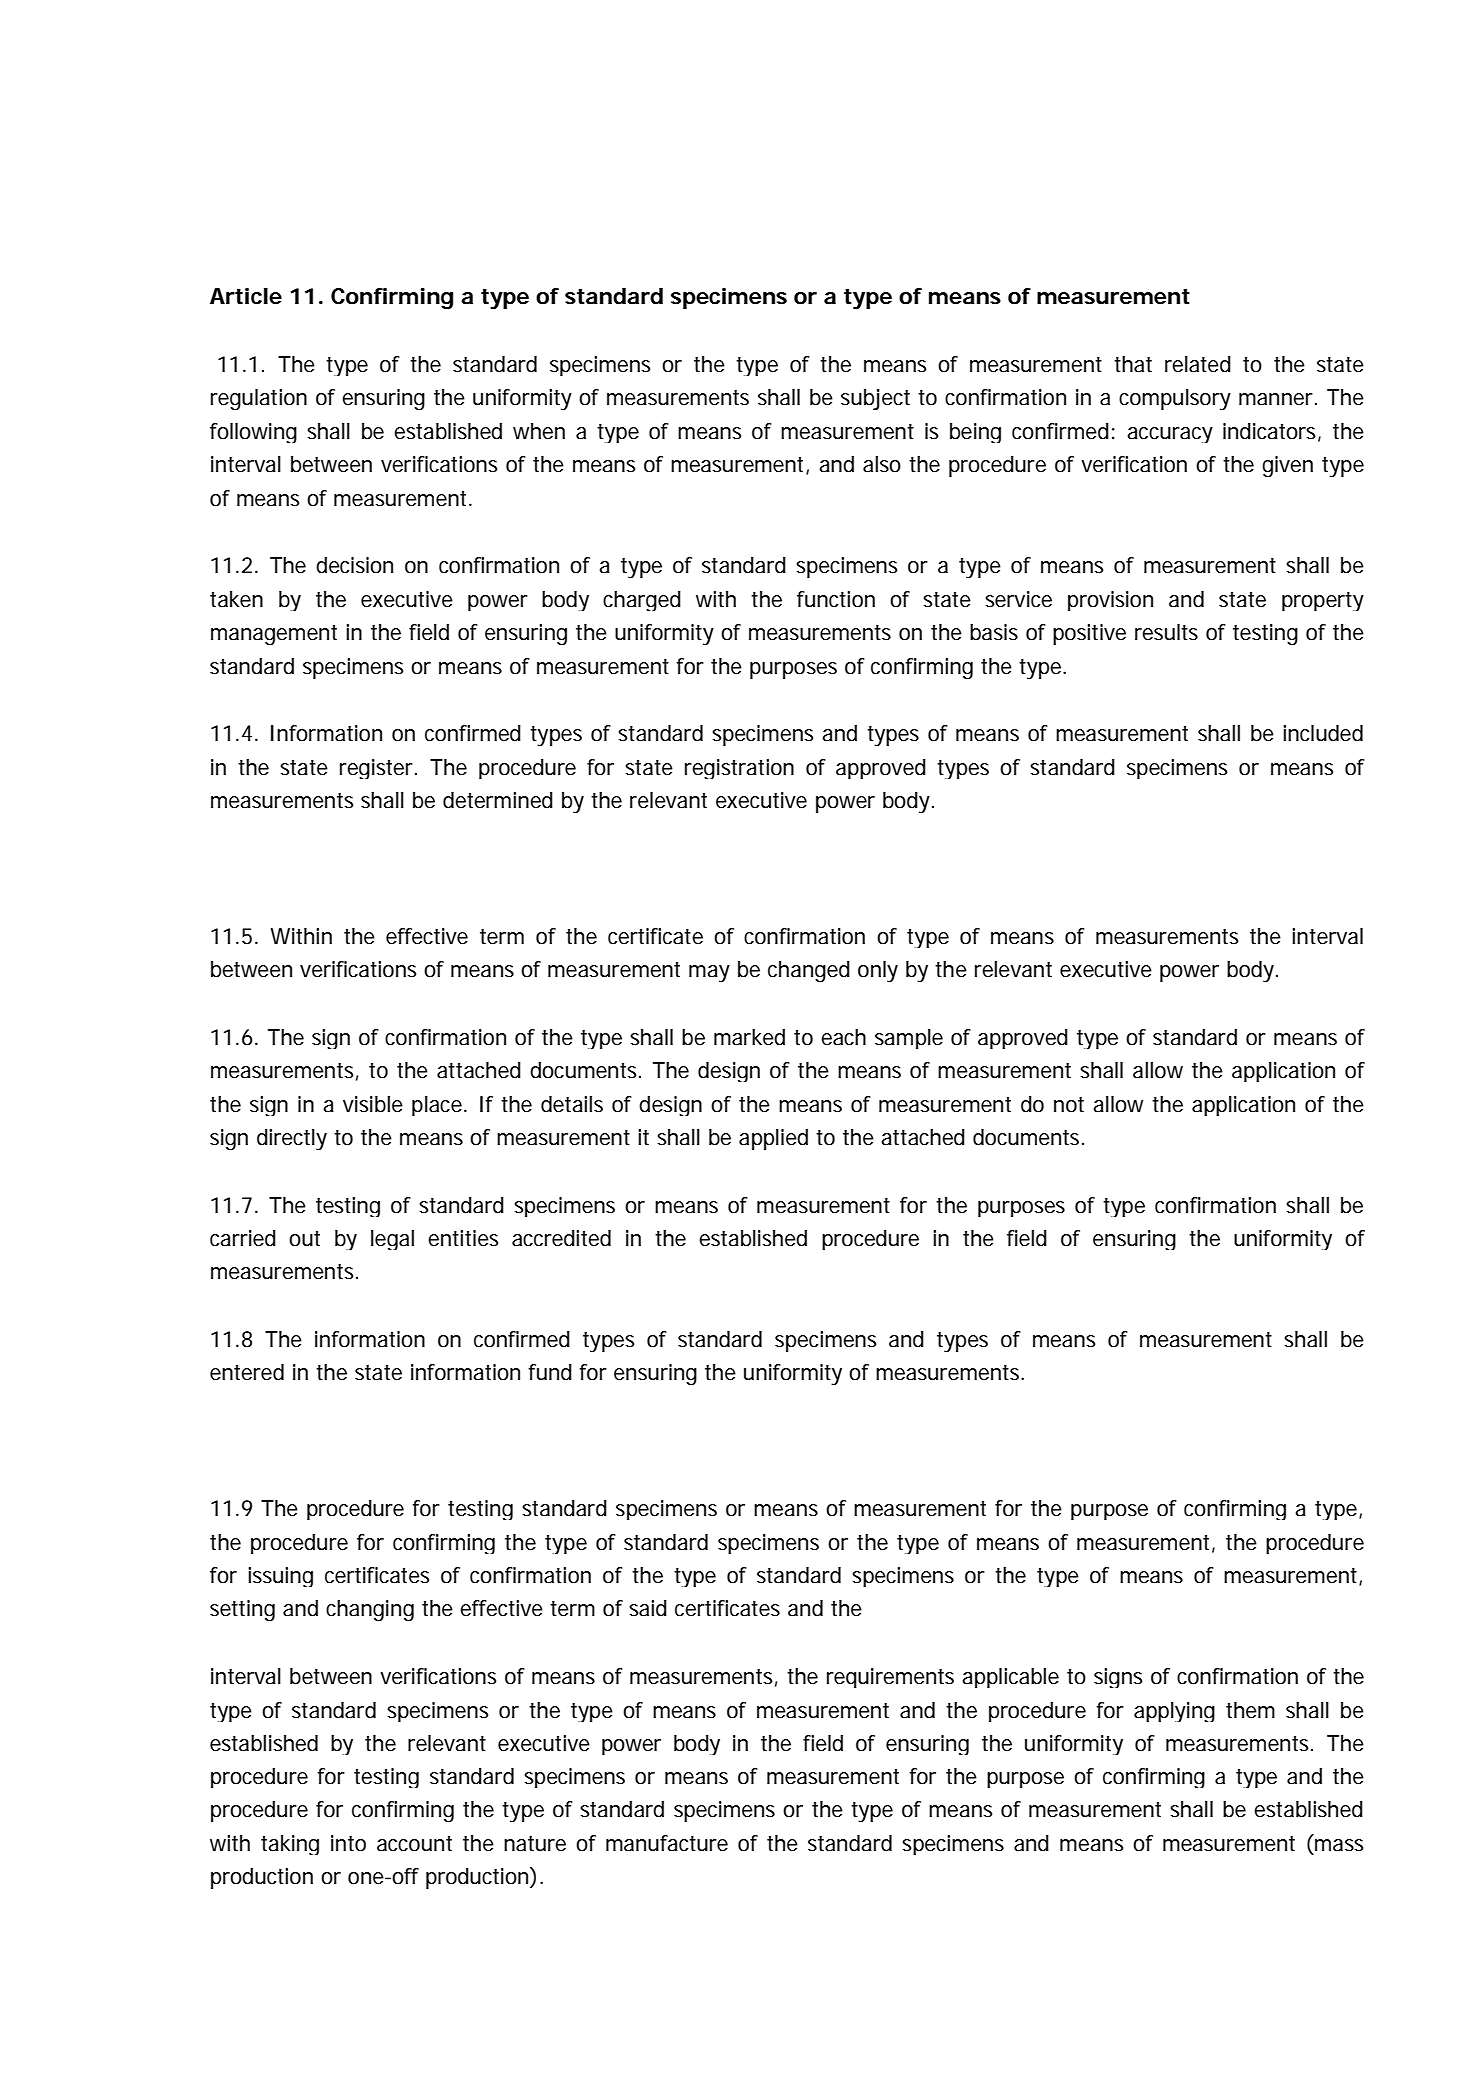 The height and width of the screenshot is (2078, 1469). What do you see at coordinates (280, 1577) in the screenshot?
I see `issuing` at bounding box center [280, 1577].
